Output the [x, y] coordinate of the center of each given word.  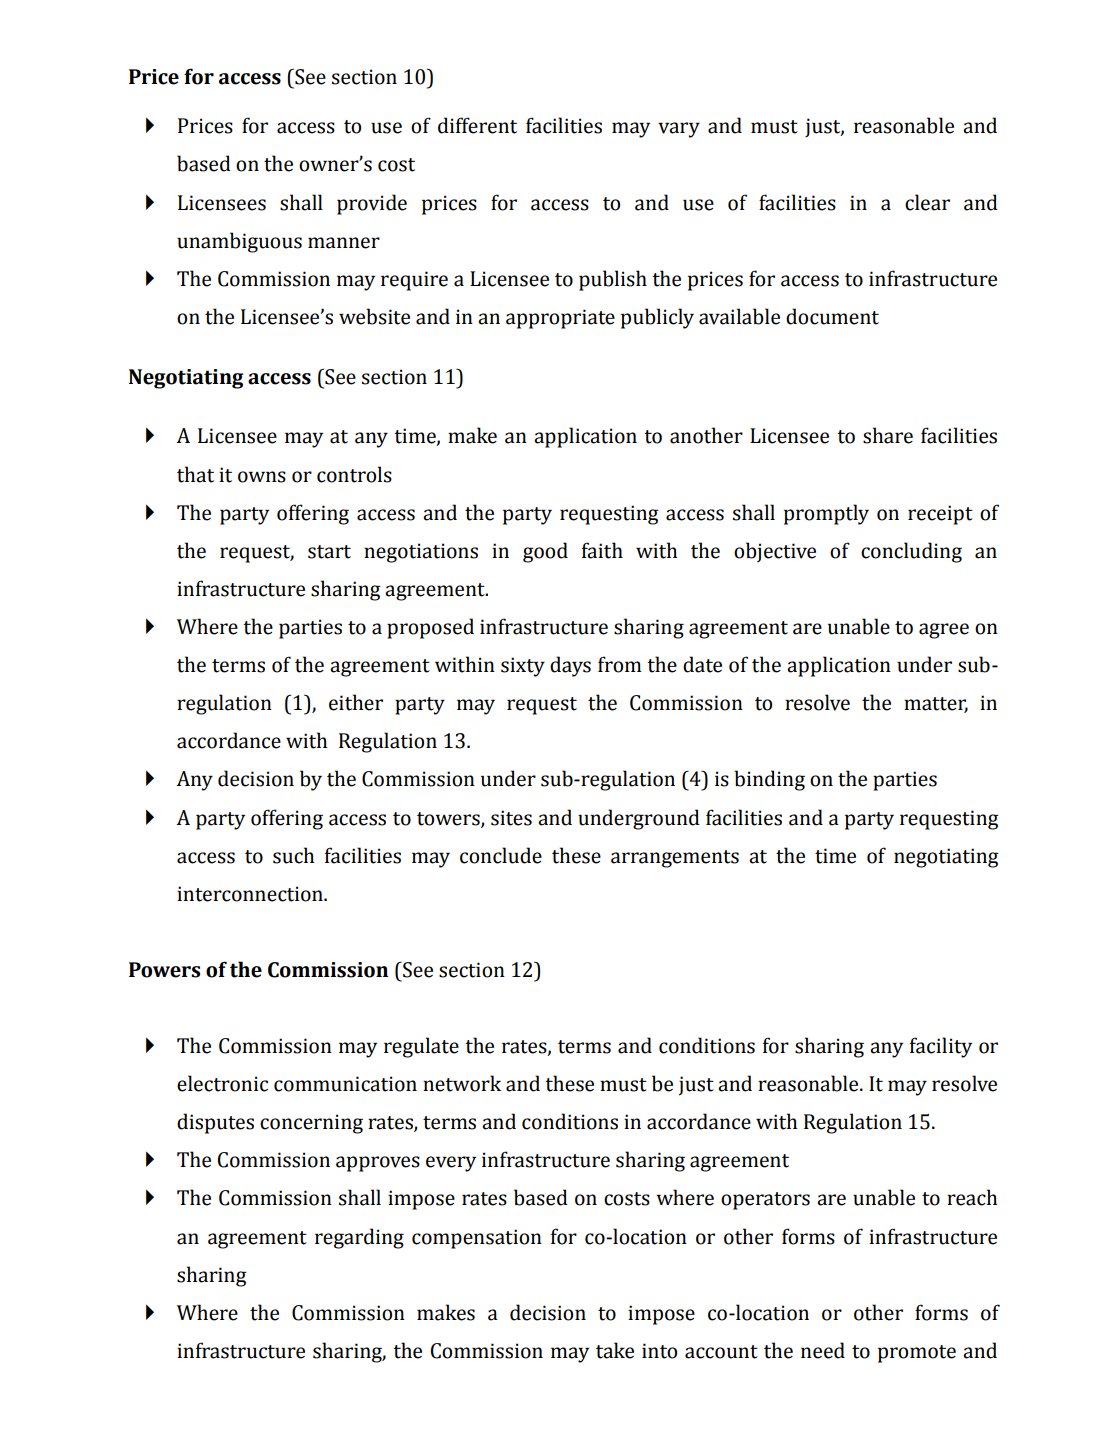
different [477, 125]
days [570, 666]
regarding [359, 1238]
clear [927, 202]
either [356, 702]
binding [769, 780]
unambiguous [239, 242]
